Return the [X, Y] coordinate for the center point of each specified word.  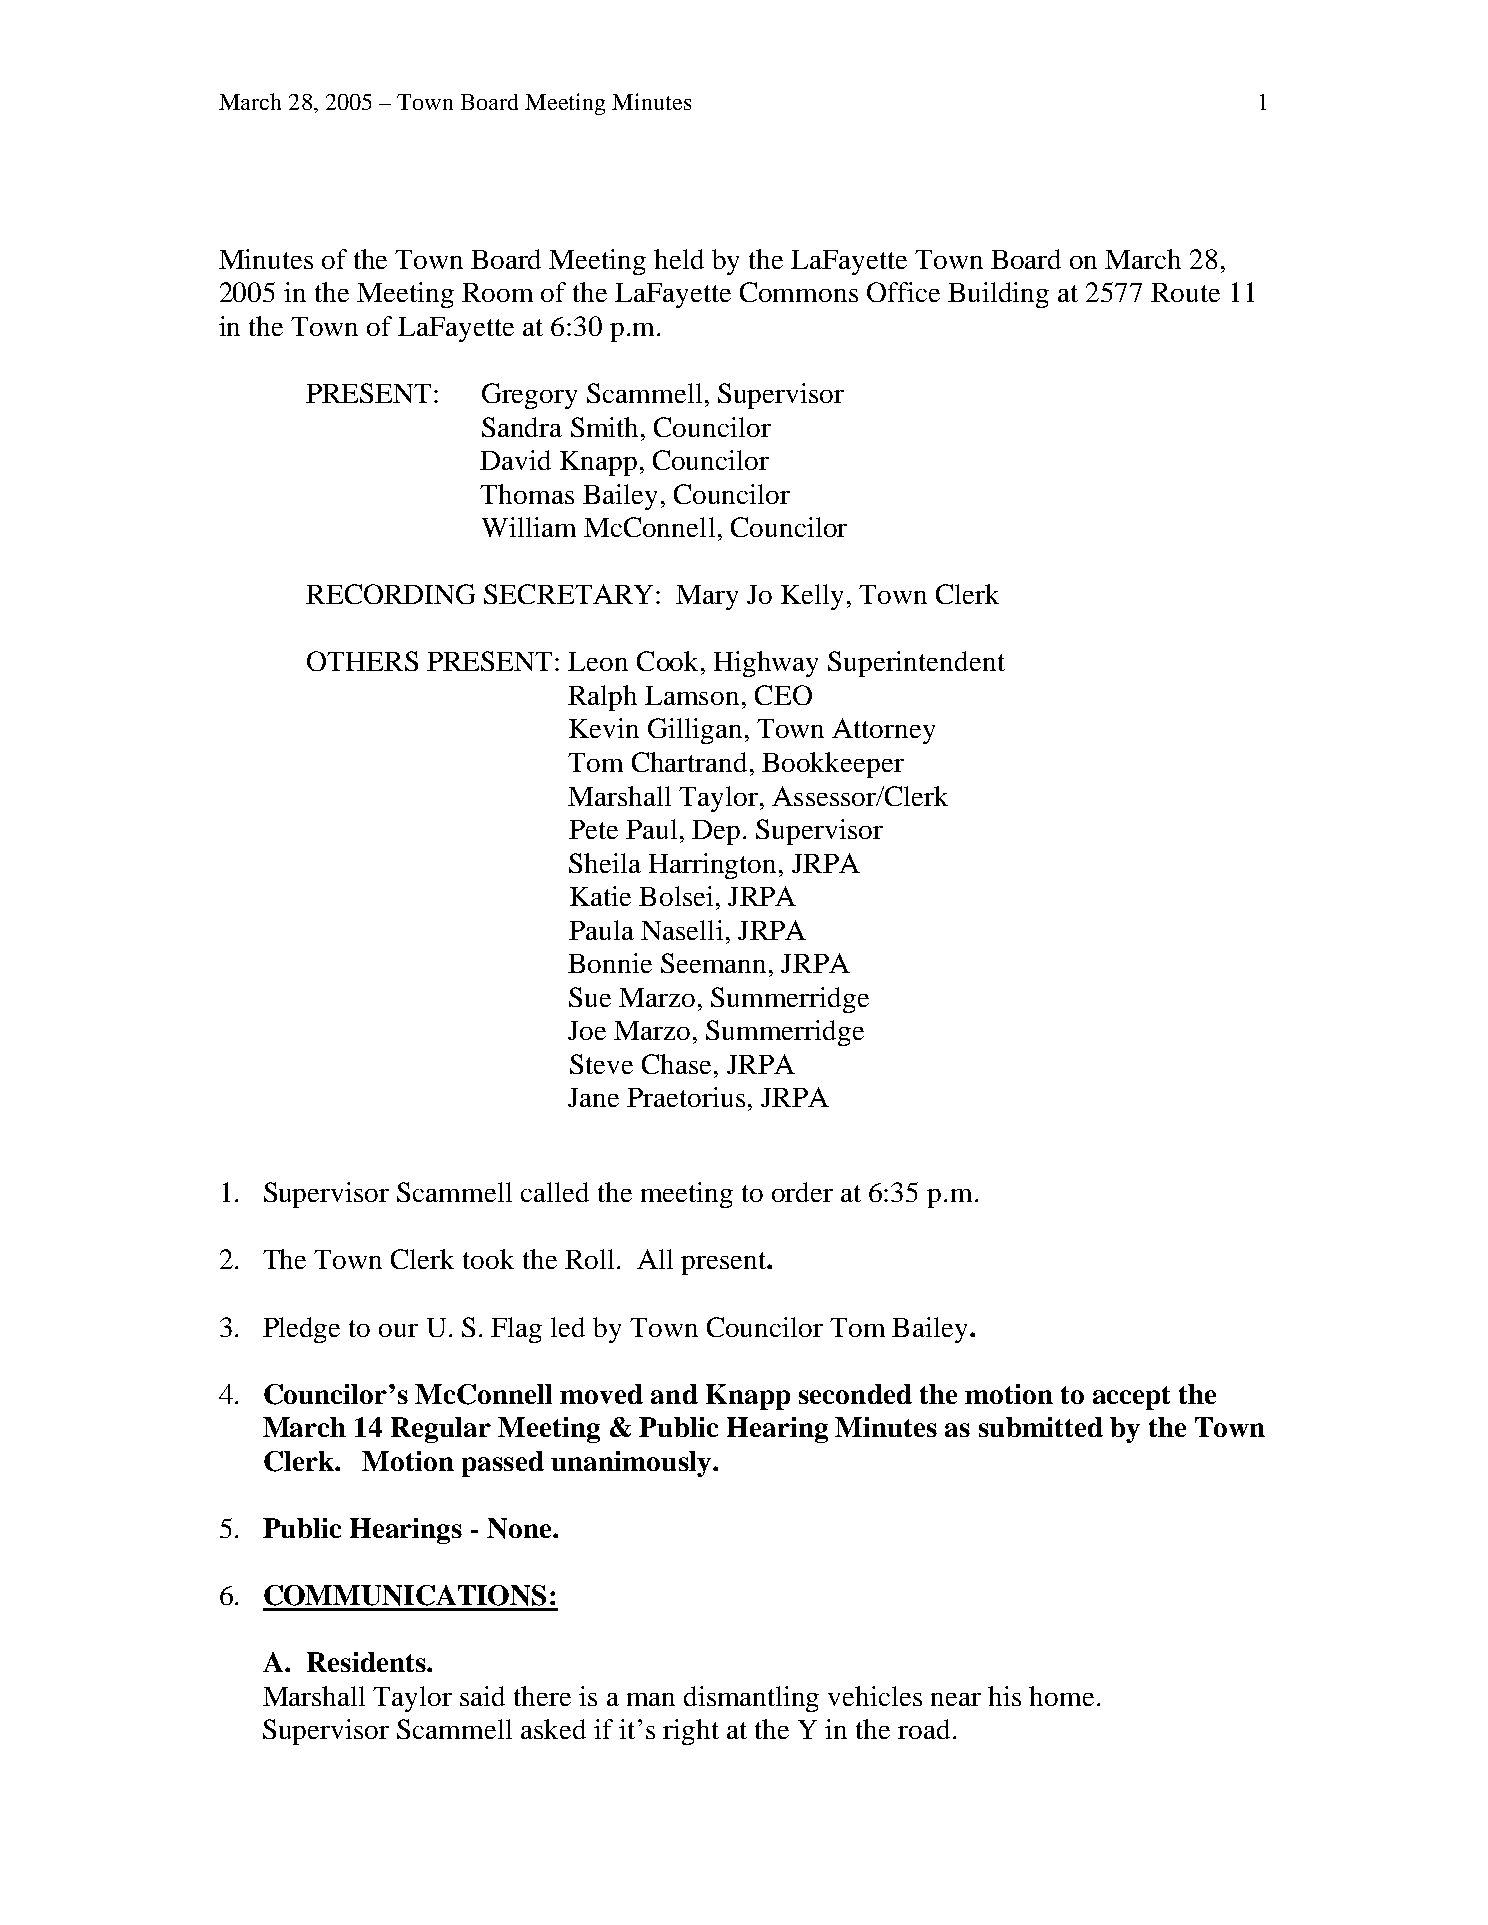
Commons [799, 292]
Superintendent [916, 664]
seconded [855, 1394]
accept [1131, 1398]
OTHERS [362, 661]
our [398, 1330]
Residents [367, 1662]
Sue [590, 997]
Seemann [713, 963]
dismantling [751, 1699]
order [802, 1192]
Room [497, 292]
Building [998, 295]
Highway [766, 664]
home [1061, 1696]
